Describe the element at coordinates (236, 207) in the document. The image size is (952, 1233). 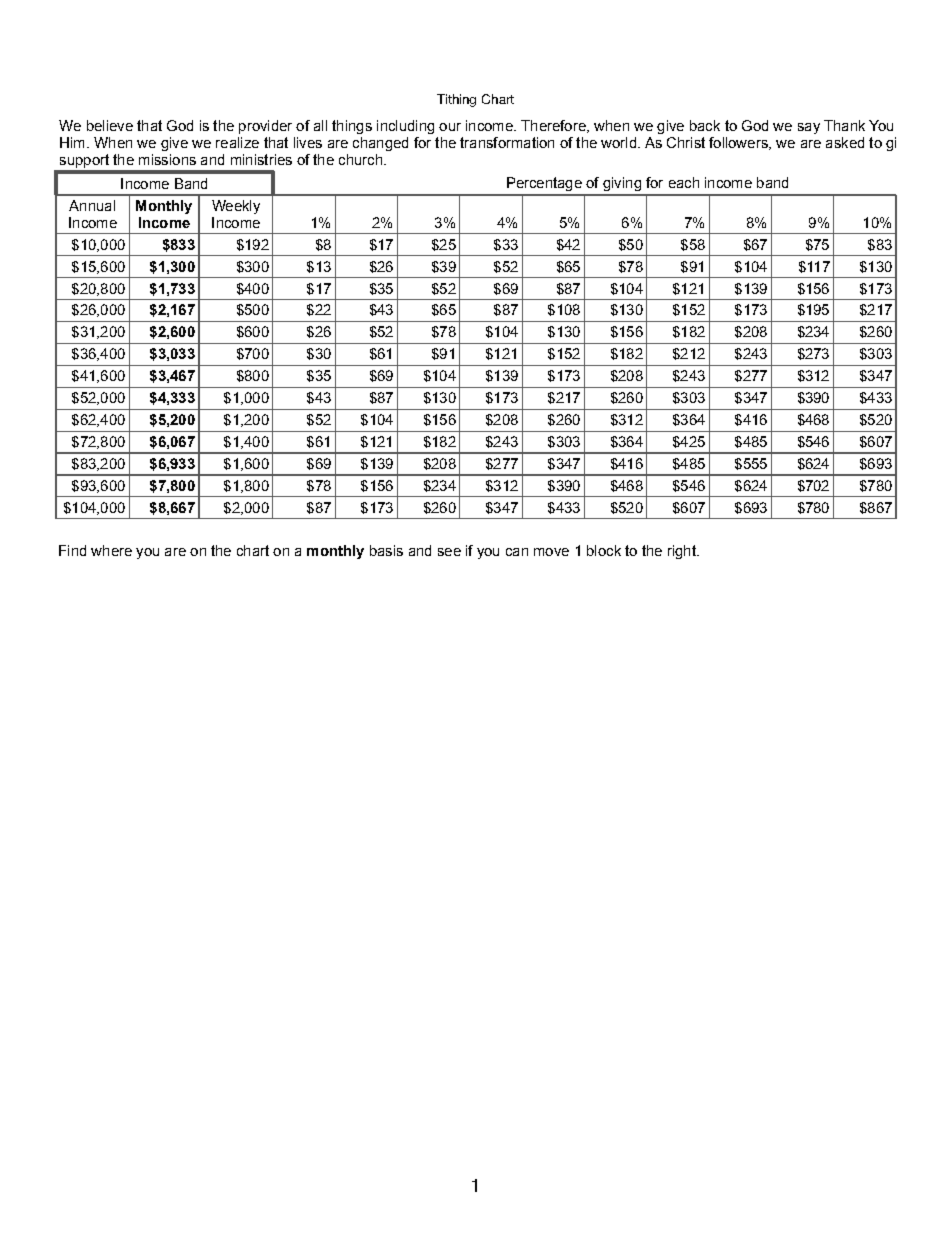
I see `Weekly` at that location.
